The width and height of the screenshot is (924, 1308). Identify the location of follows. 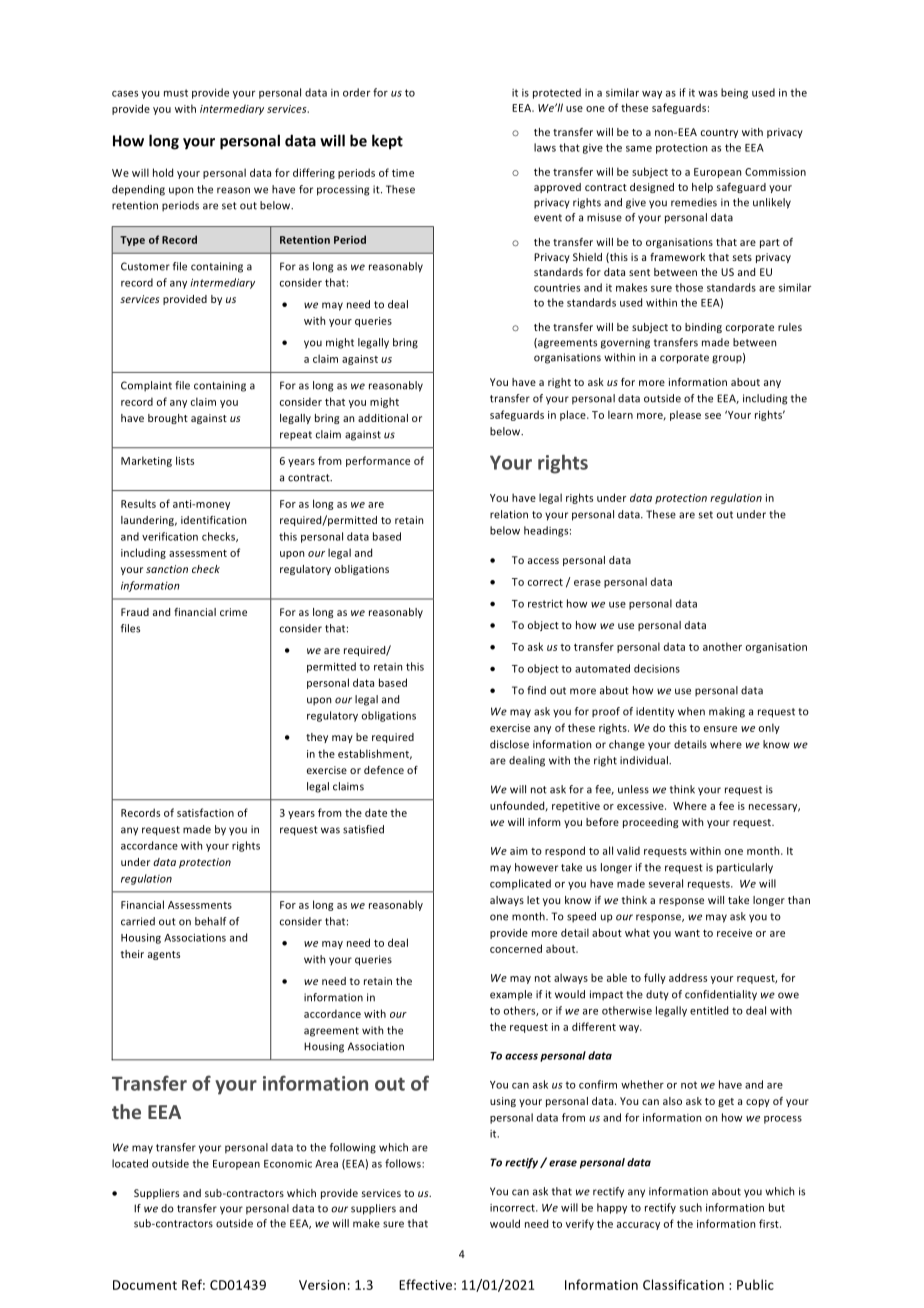
(404, 1163).
